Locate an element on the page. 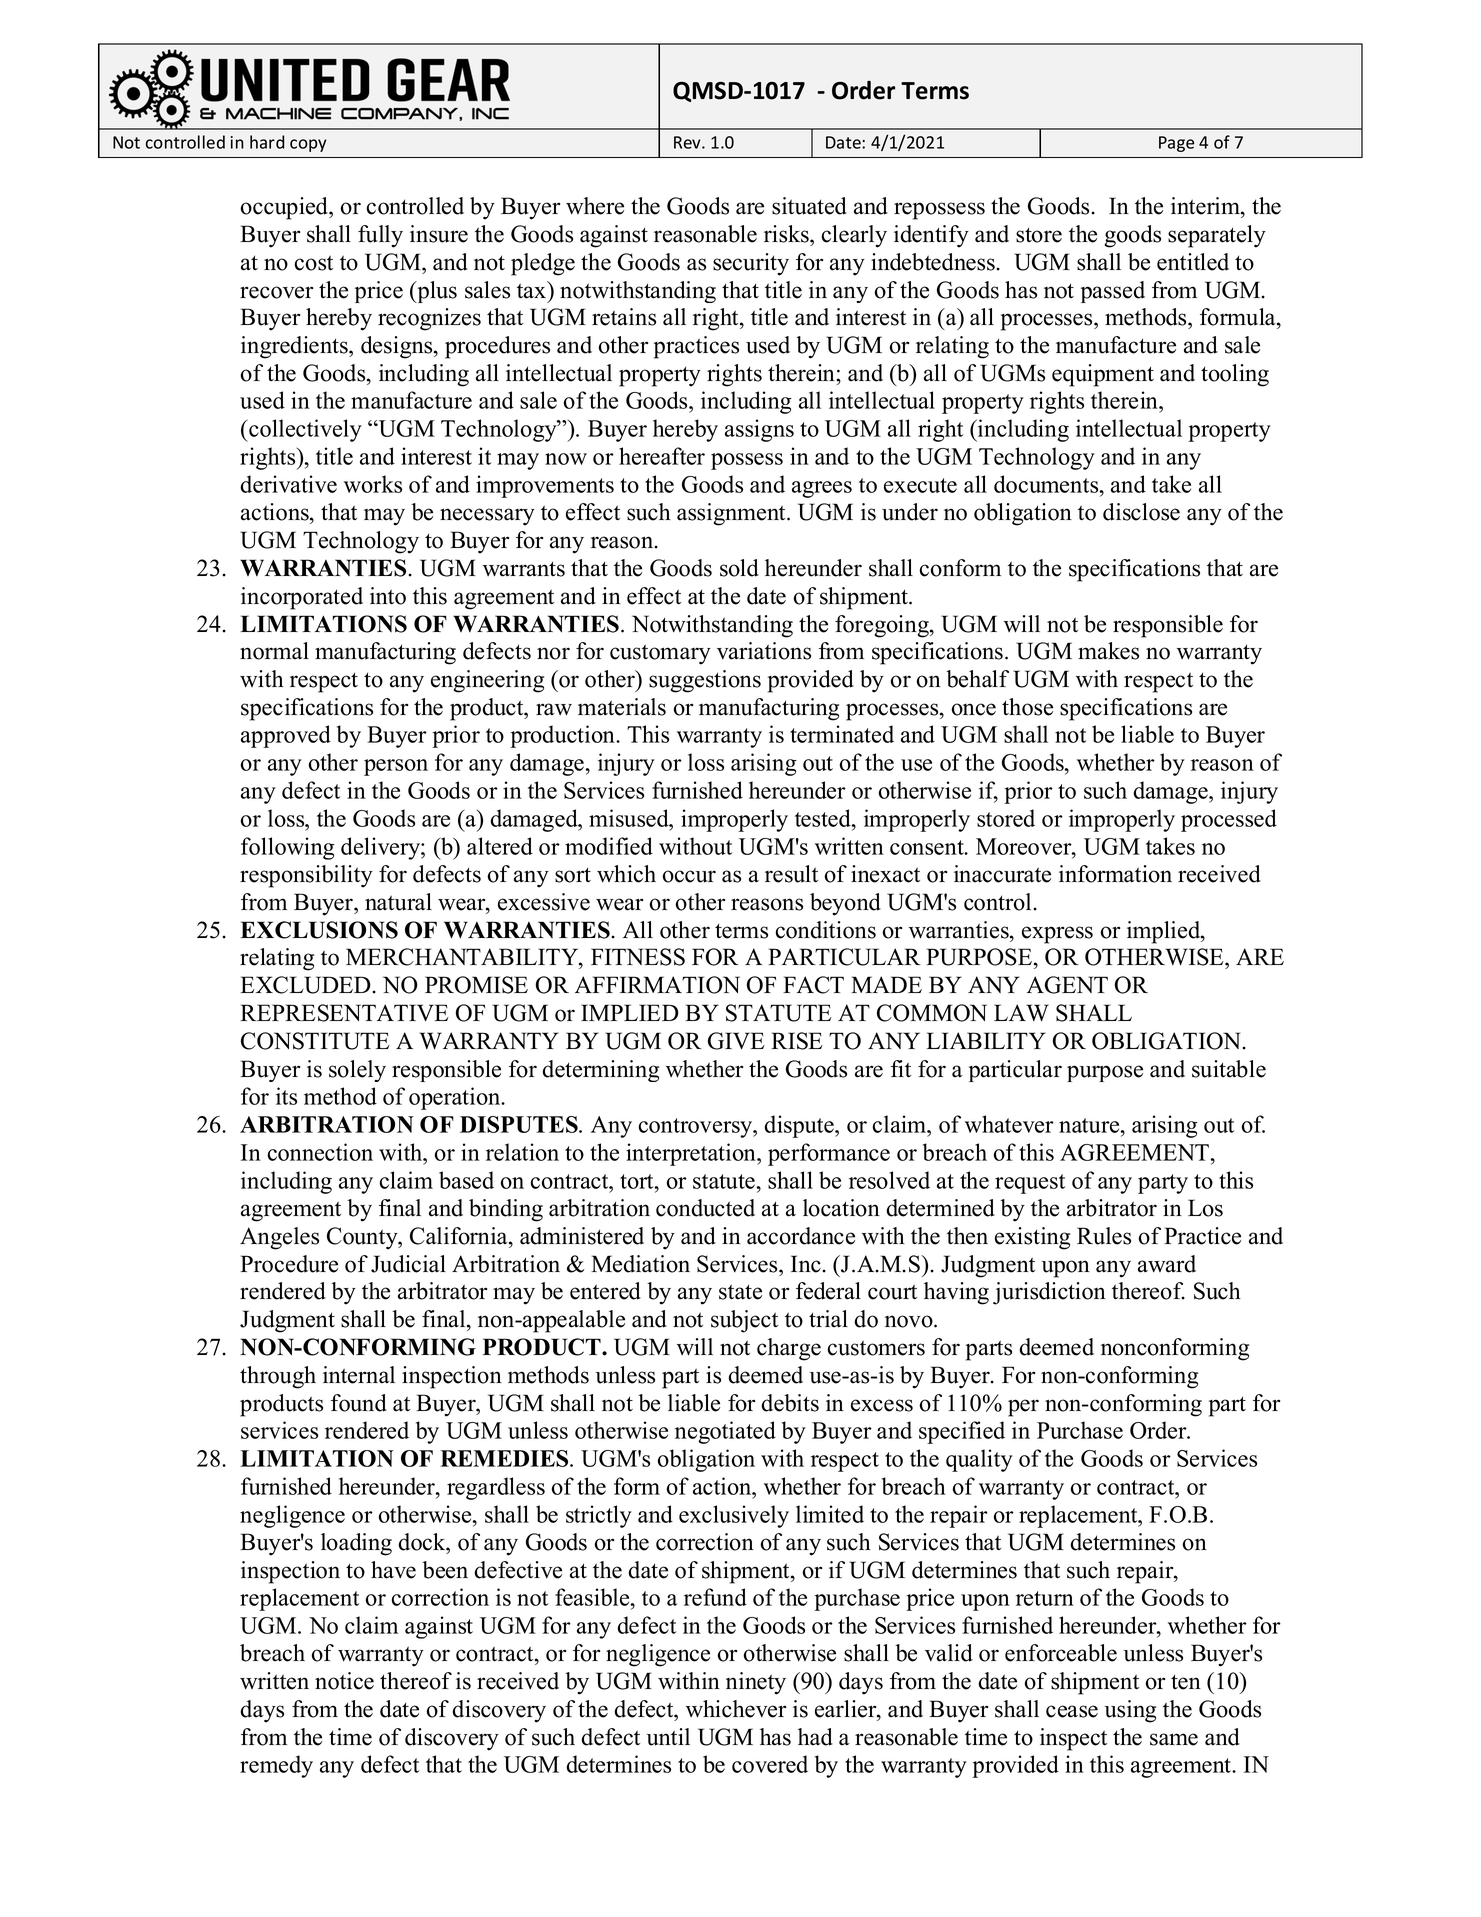 This document has height=1917, width=1481. situated is located at coordinates (809, 206).
